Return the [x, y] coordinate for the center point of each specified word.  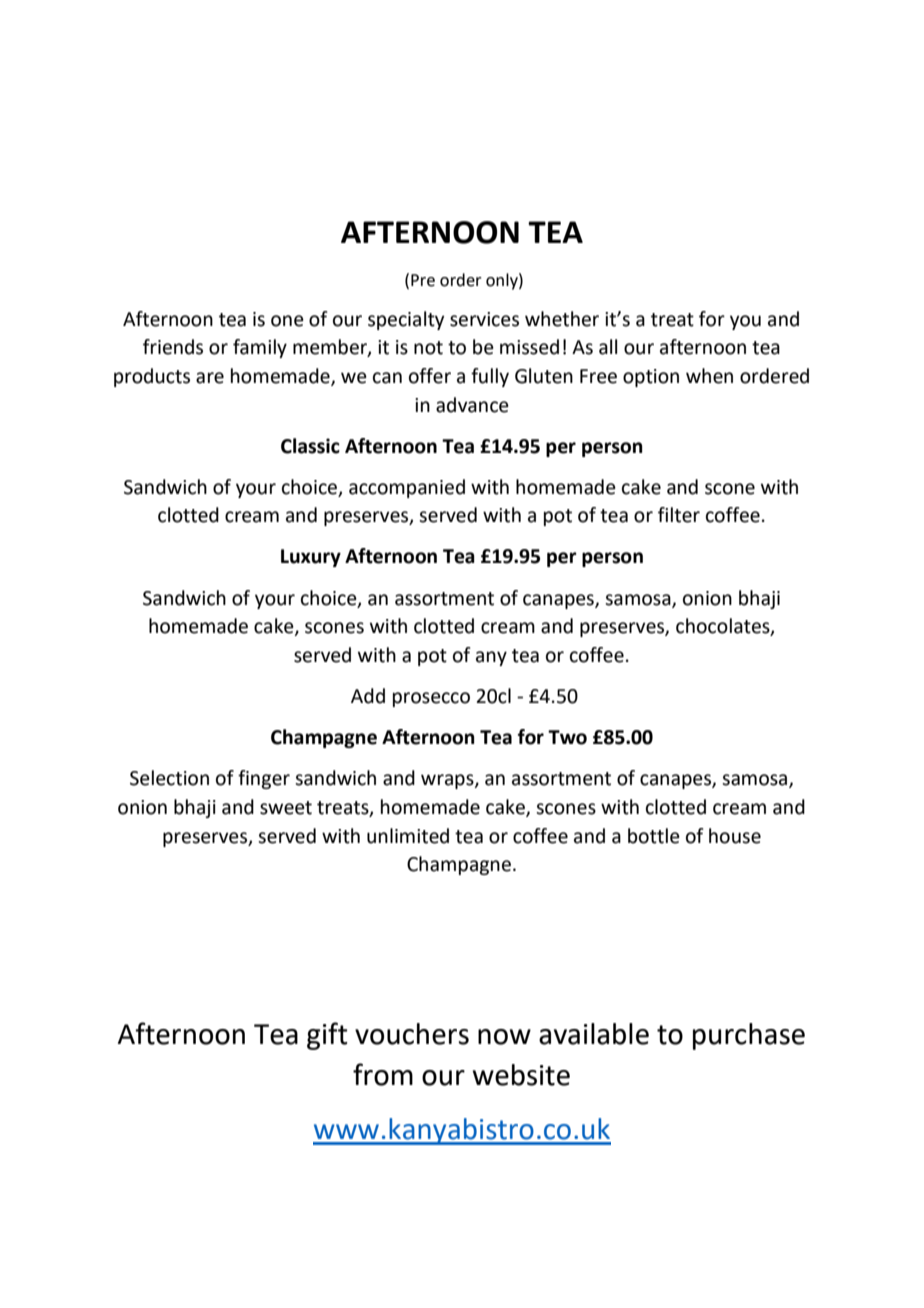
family [260, 348]
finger [264, 779]
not [428, 348]
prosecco [431, 699]
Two [567, 737]
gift [327, 1036]
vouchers [412, 1034]
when [709, 376]
